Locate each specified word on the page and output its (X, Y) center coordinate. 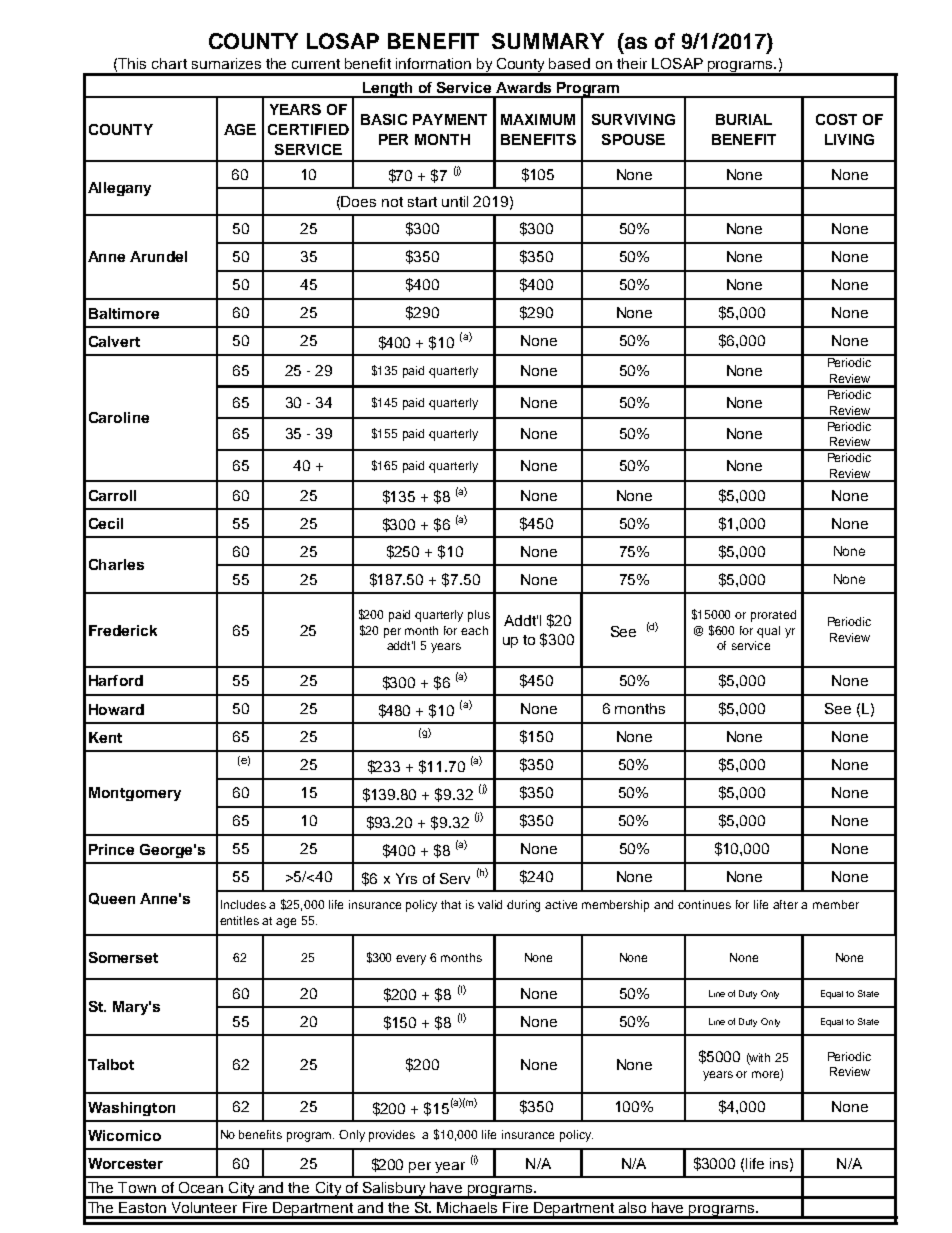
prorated (773, 616)
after (785, 904)
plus (479, 616)
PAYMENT (450, 119)
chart (169, 63)
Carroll (112, 495)
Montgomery (135, 794)
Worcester (125, 1163)
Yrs (406, 878)
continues (704, 904)
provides (392, 1136)
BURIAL (744, 119)
